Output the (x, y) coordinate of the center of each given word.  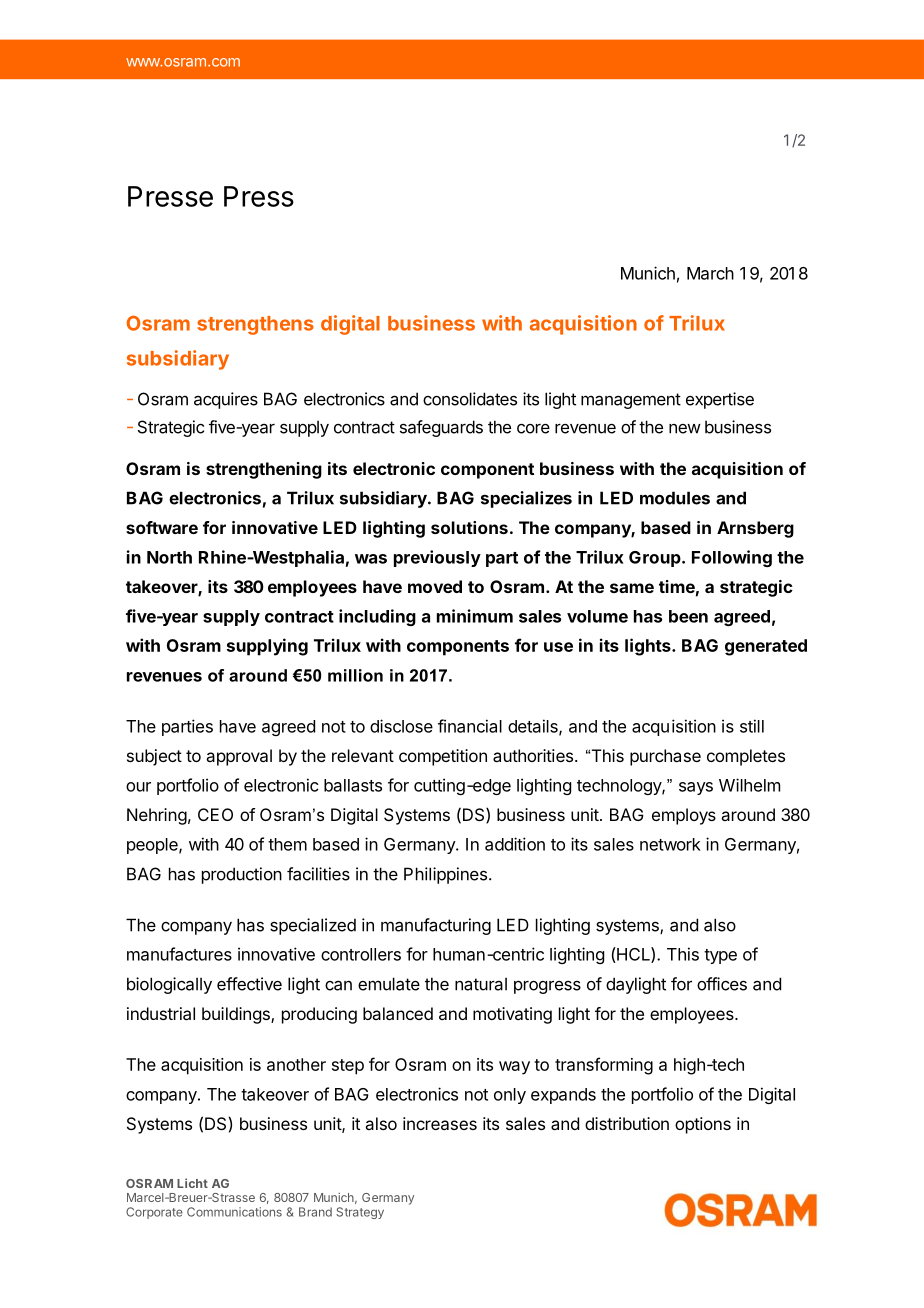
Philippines (445, 875)
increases (440, 1123)
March (710, 273)
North (169, 557)
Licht (192, 1183)
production (242, 875)
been (688, 616)
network (670, 844)
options (703, 1125)
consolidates (470, 399)
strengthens (255, 325)
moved (435, 586)
